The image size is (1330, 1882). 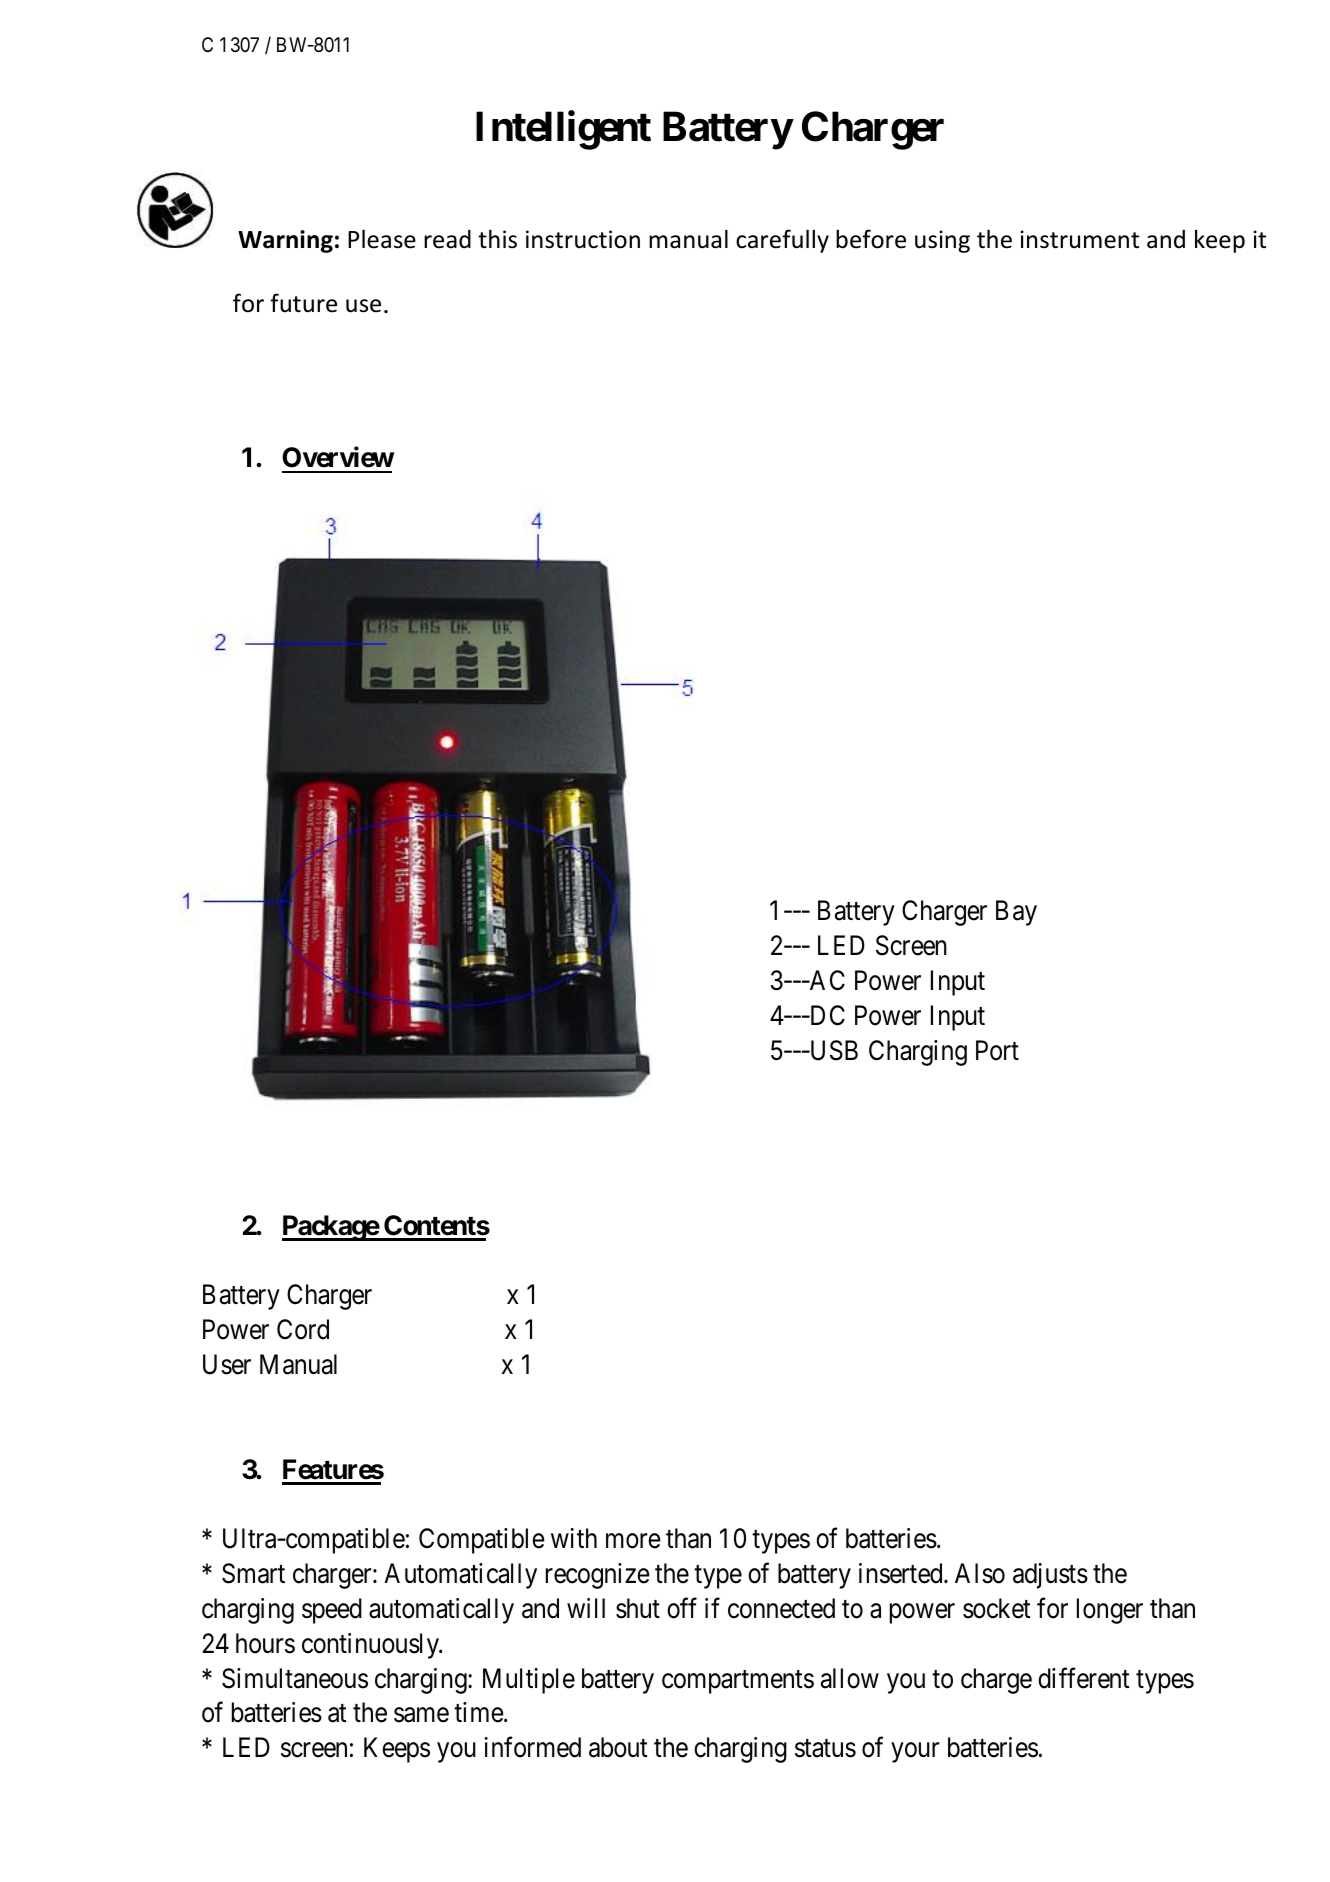 I want to click on Also, so click(x=980, y=1573).
